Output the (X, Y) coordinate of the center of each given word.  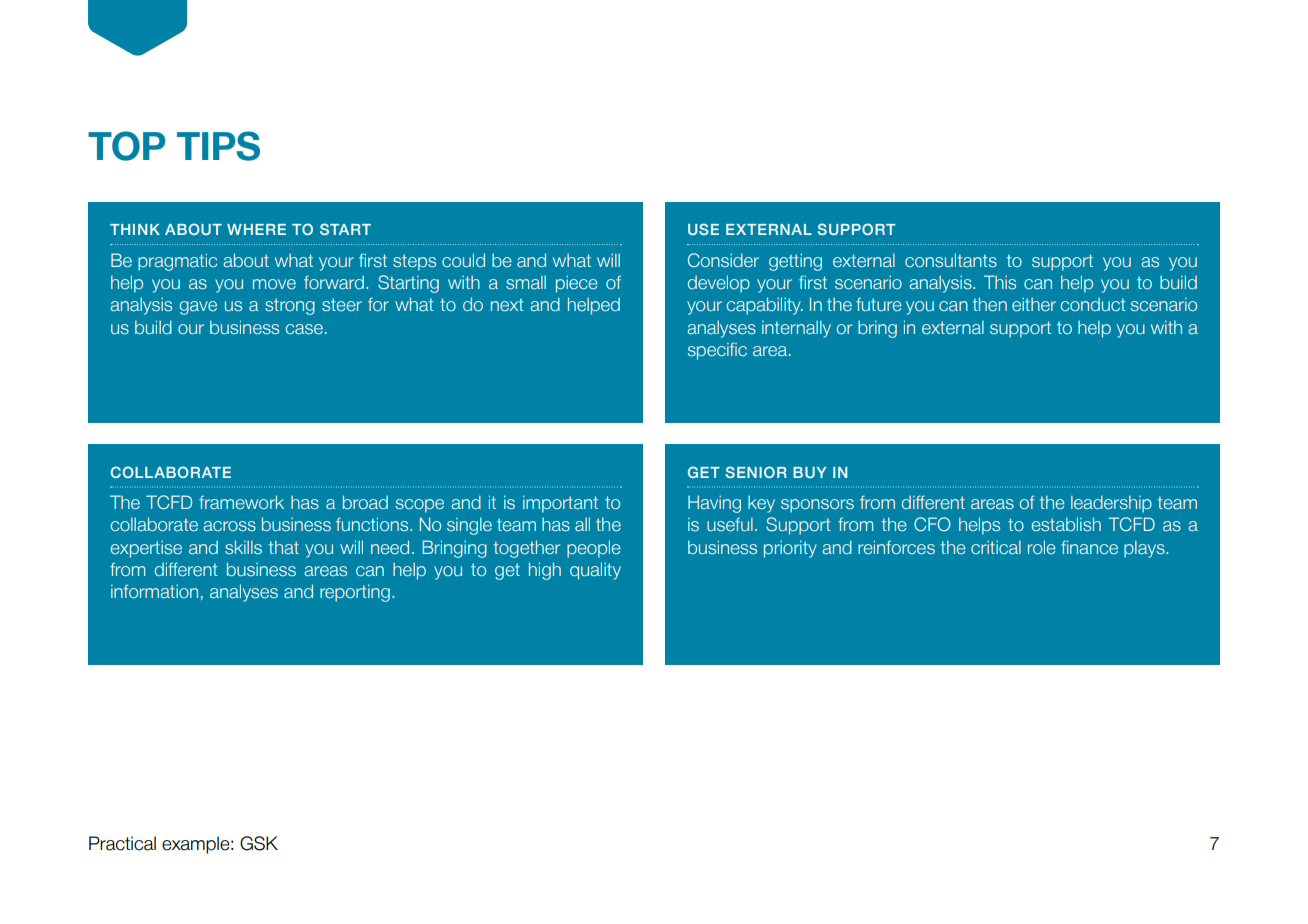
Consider (723, 260)
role (1042, 547)
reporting (355, 593)
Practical (122, 843)
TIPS (218, 146)
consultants (951, 260)
